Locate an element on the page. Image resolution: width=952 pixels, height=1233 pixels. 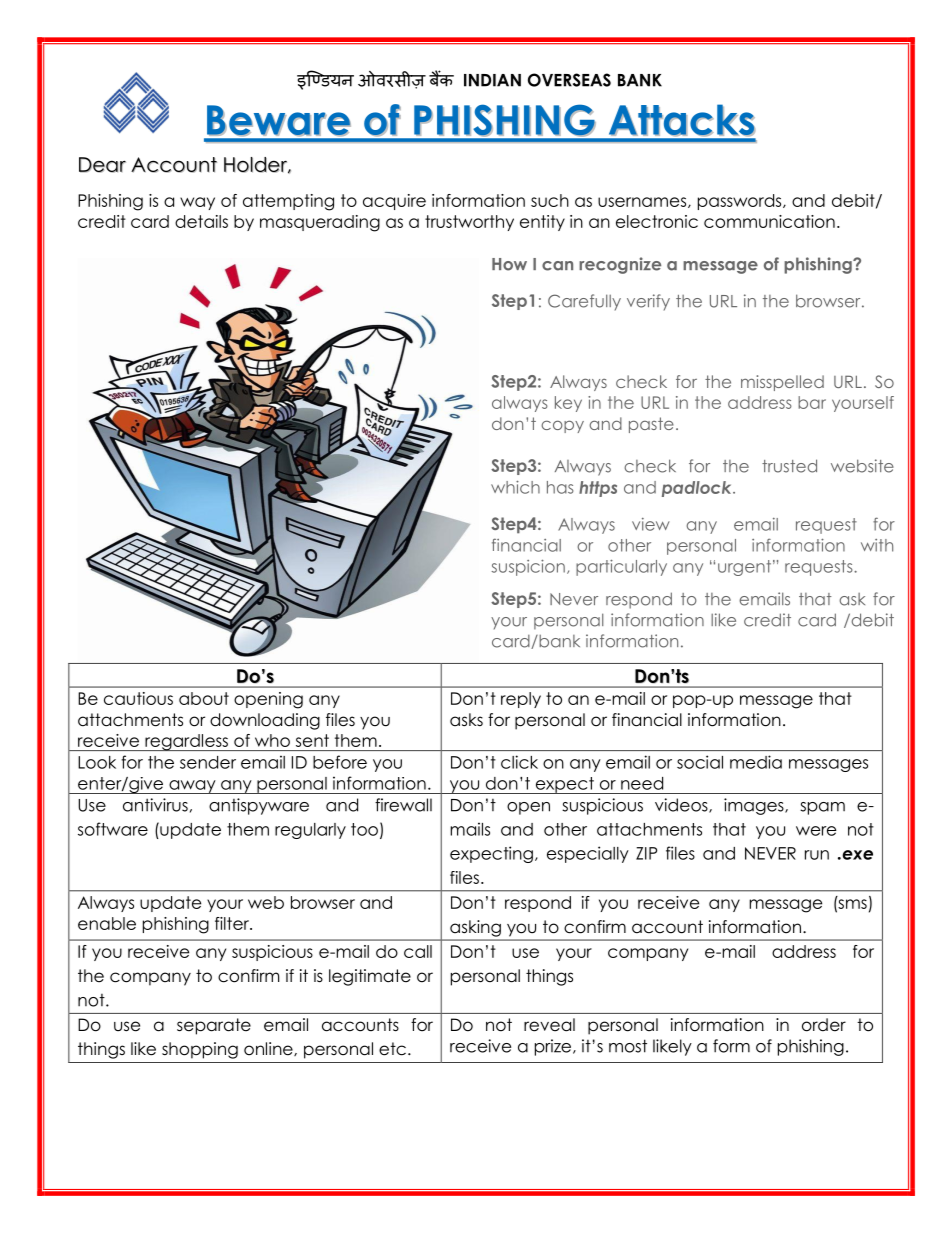
click is located at coordinates (519, 762).
